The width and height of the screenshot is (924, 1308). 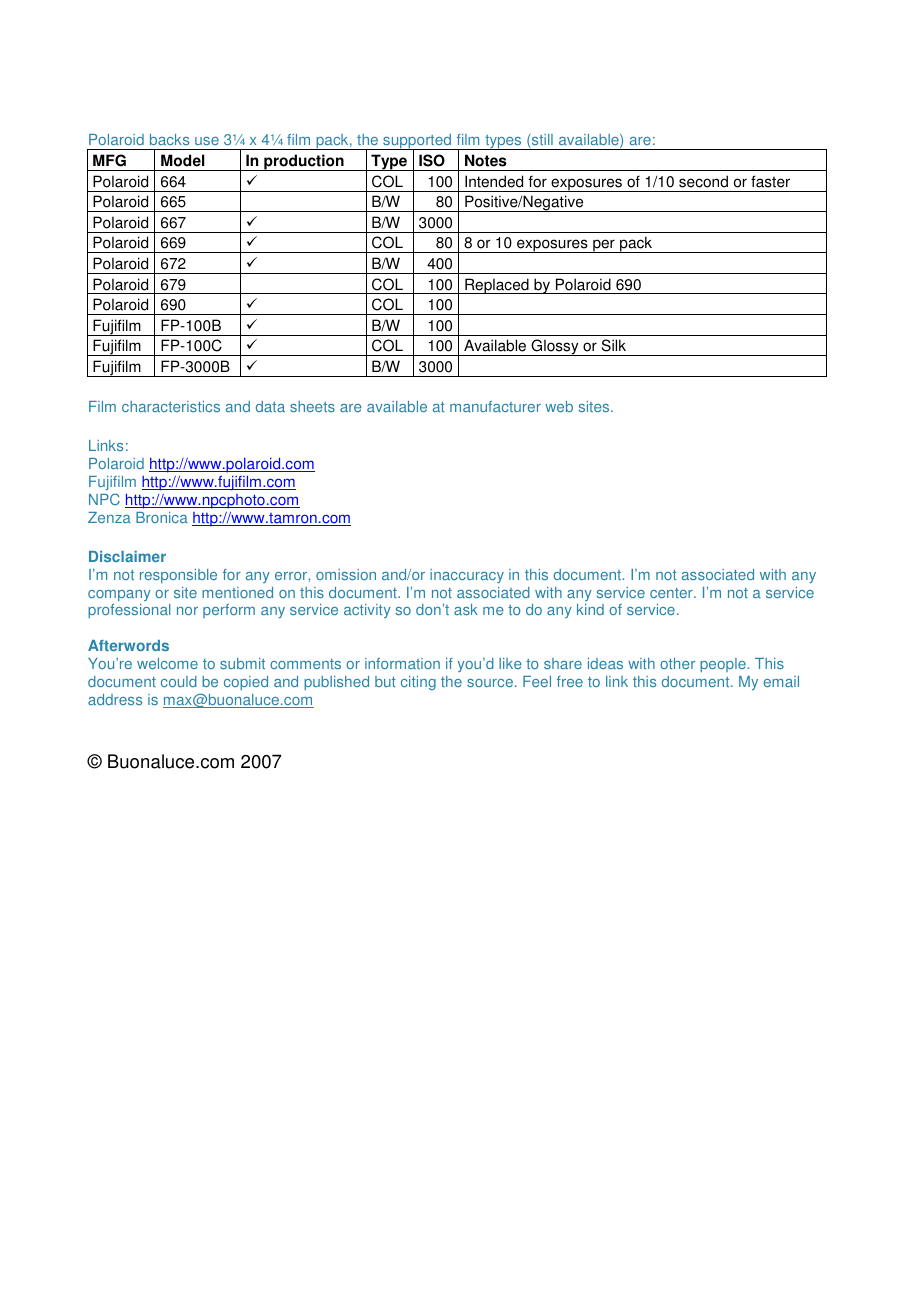 I want to click on faster, so click(x=770, y=181).
